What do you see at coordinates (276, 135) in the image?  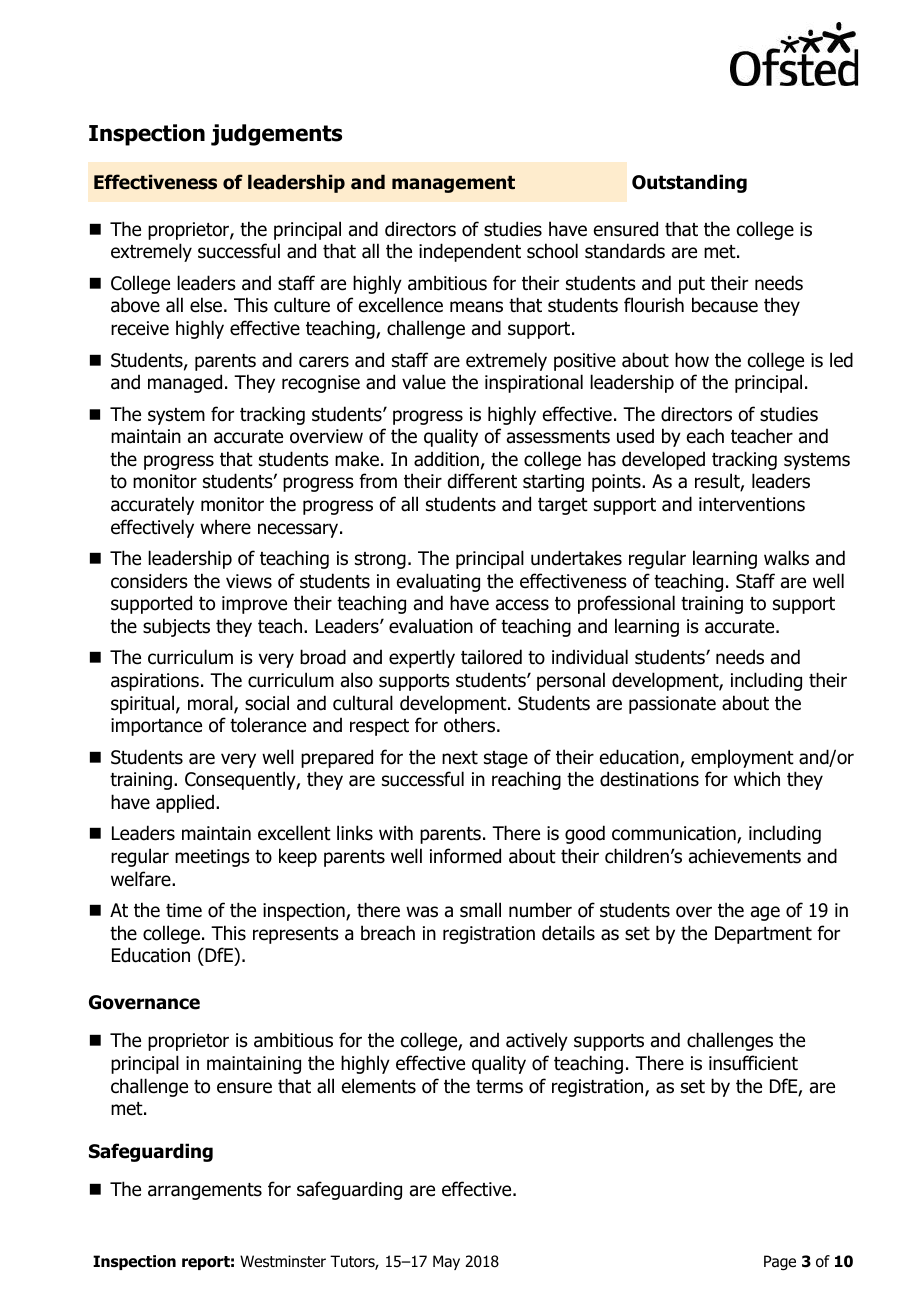 I see `judgements` at bounding box center [276, 135].
